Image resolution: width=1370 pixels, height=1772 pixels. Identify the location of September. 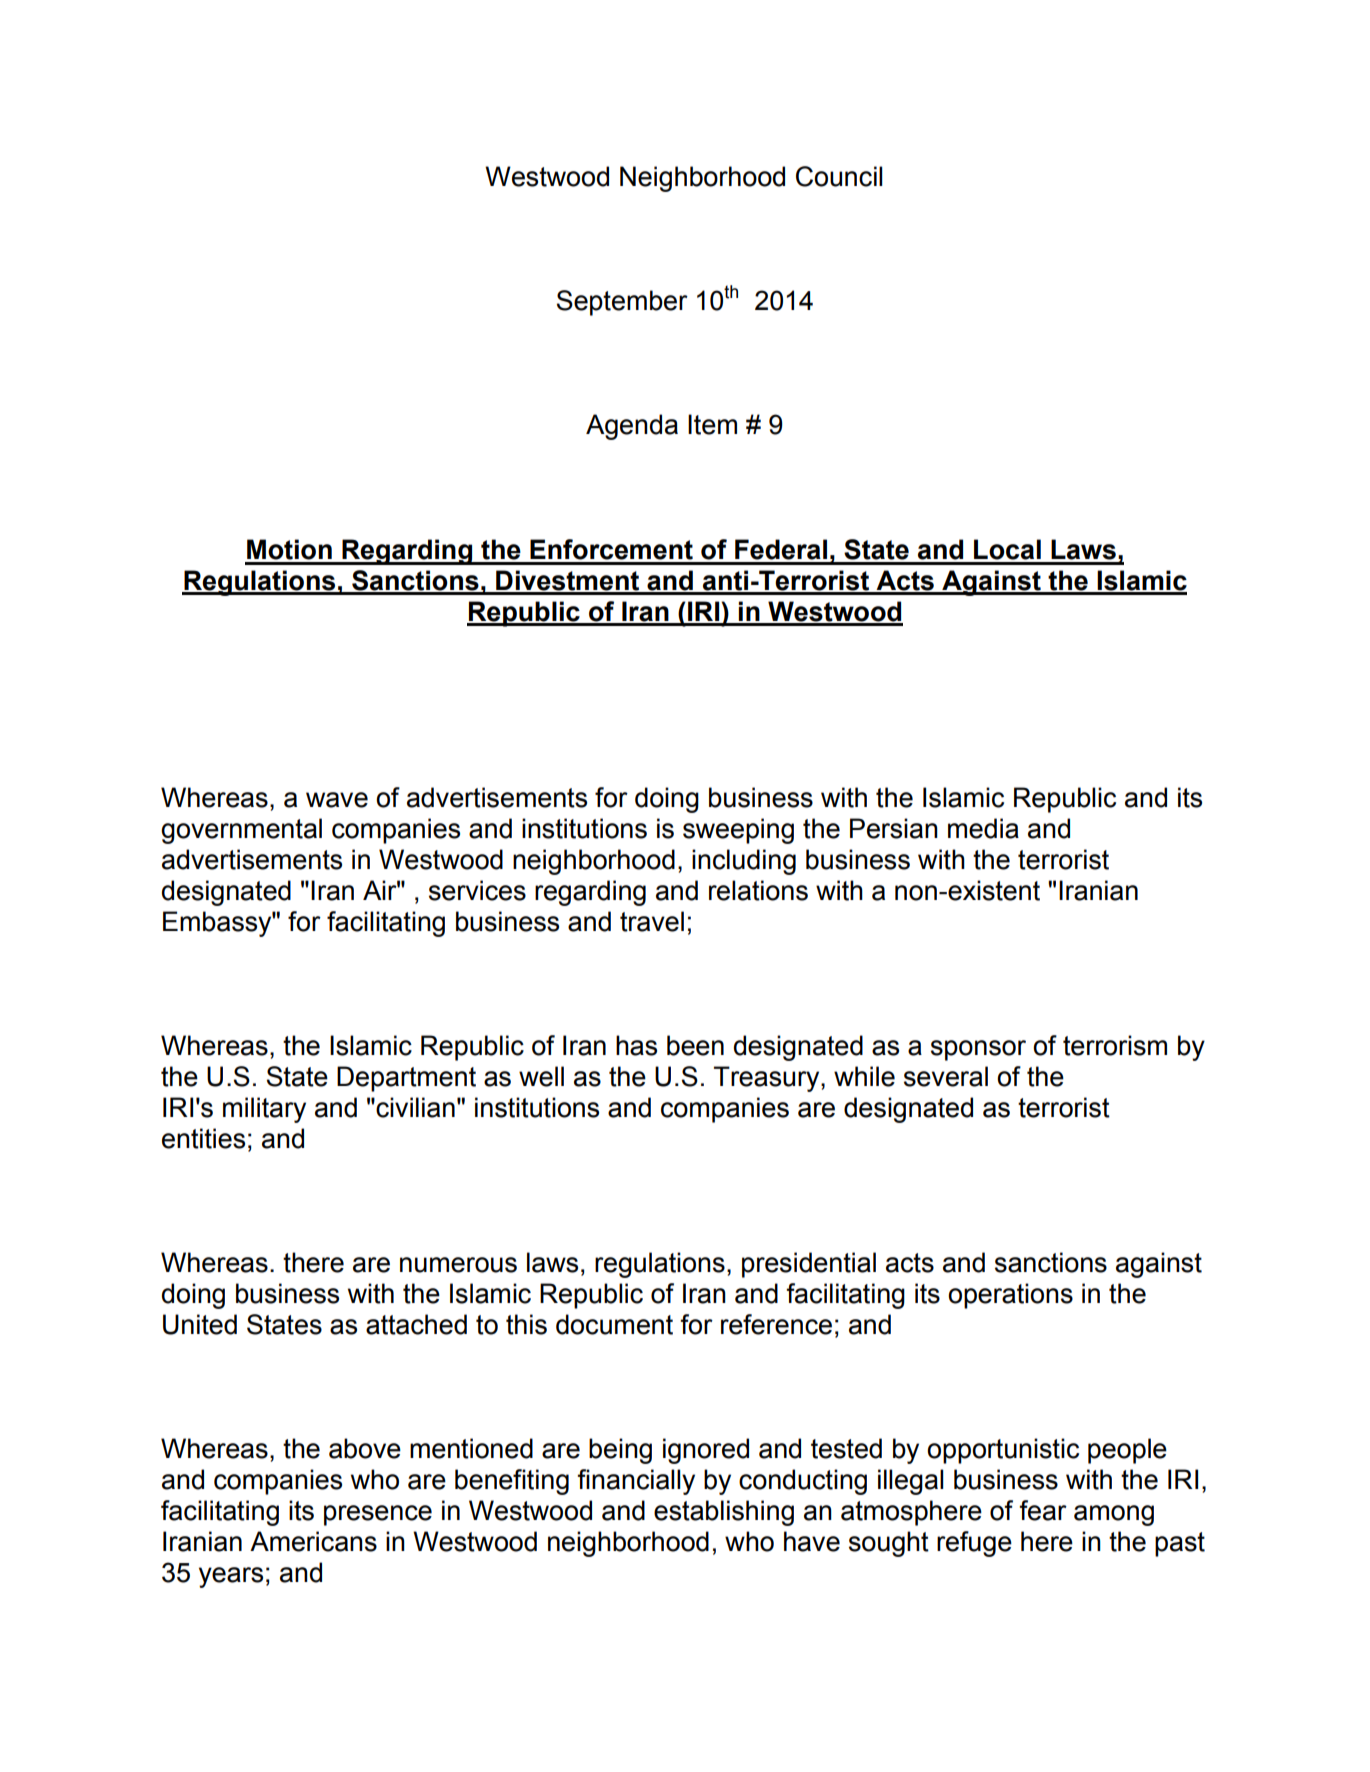
(622, 303).
